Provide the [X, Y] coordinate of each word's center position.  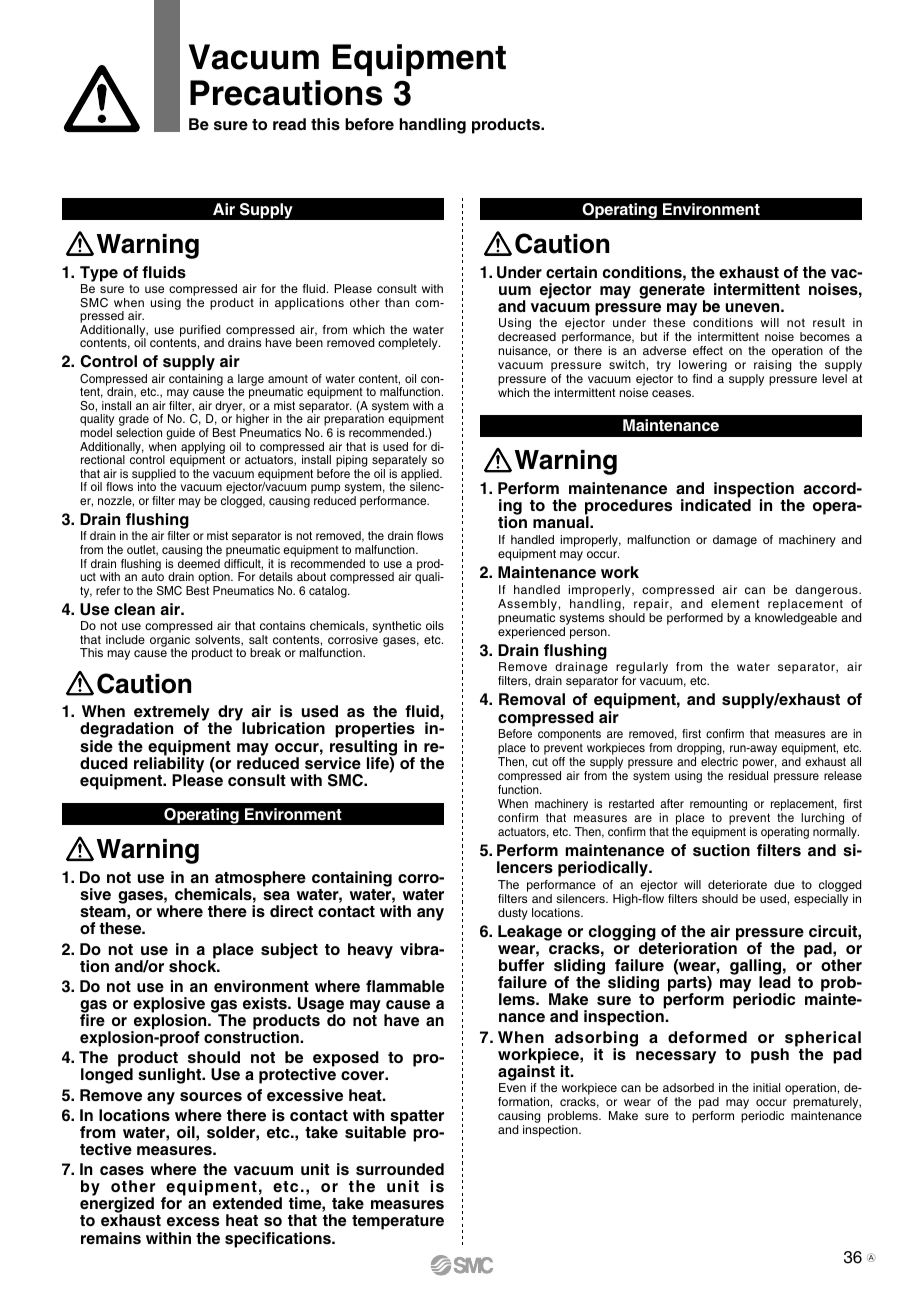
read [289, 124]
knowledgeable [796, 619]
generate [672, 292]
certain [571, 272]
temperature [398, 1222]
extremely [172, 714]
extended [247, 1203]
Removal [532, 699]
